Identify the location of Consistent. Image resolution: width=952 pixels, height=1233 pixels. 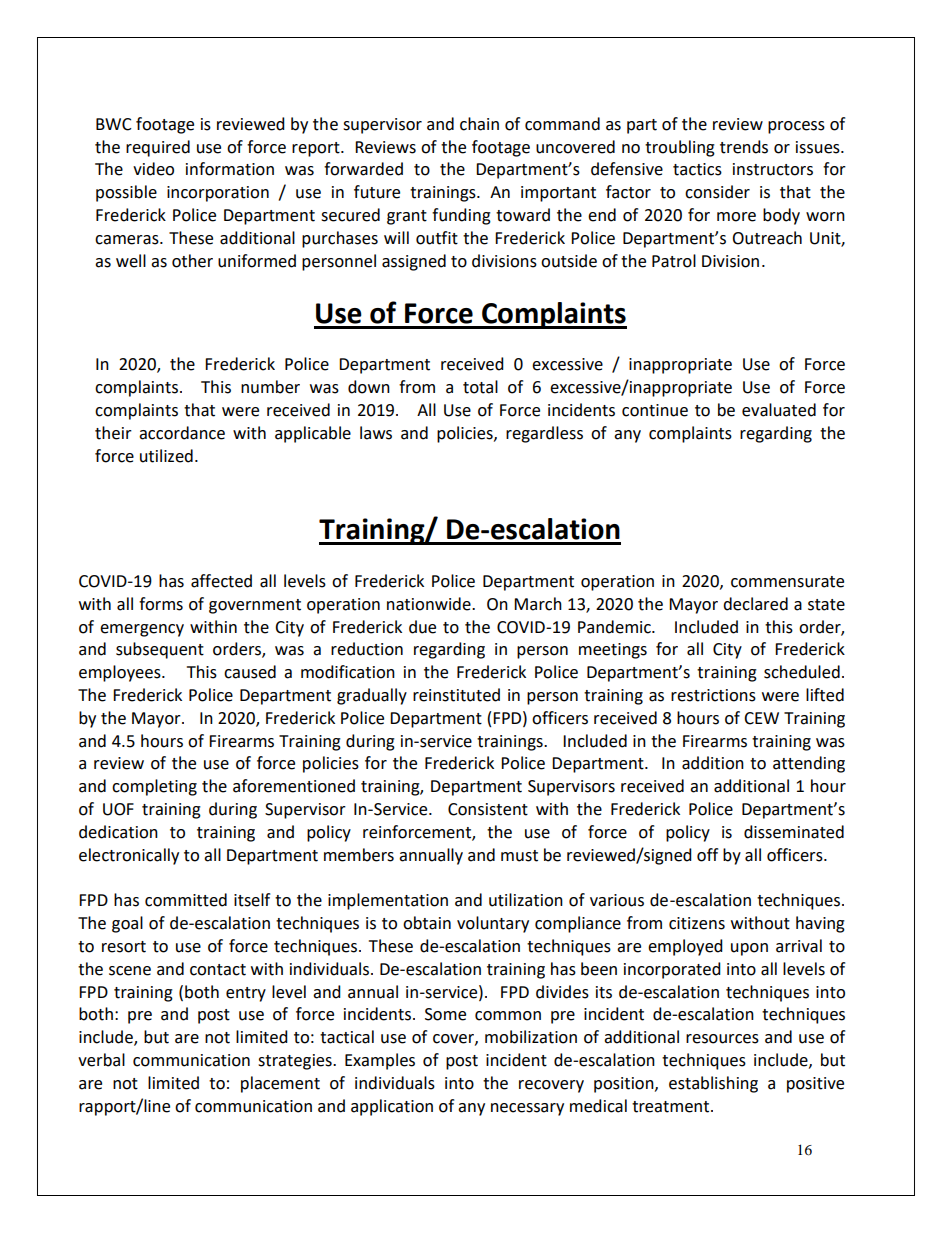
(488, 809).
